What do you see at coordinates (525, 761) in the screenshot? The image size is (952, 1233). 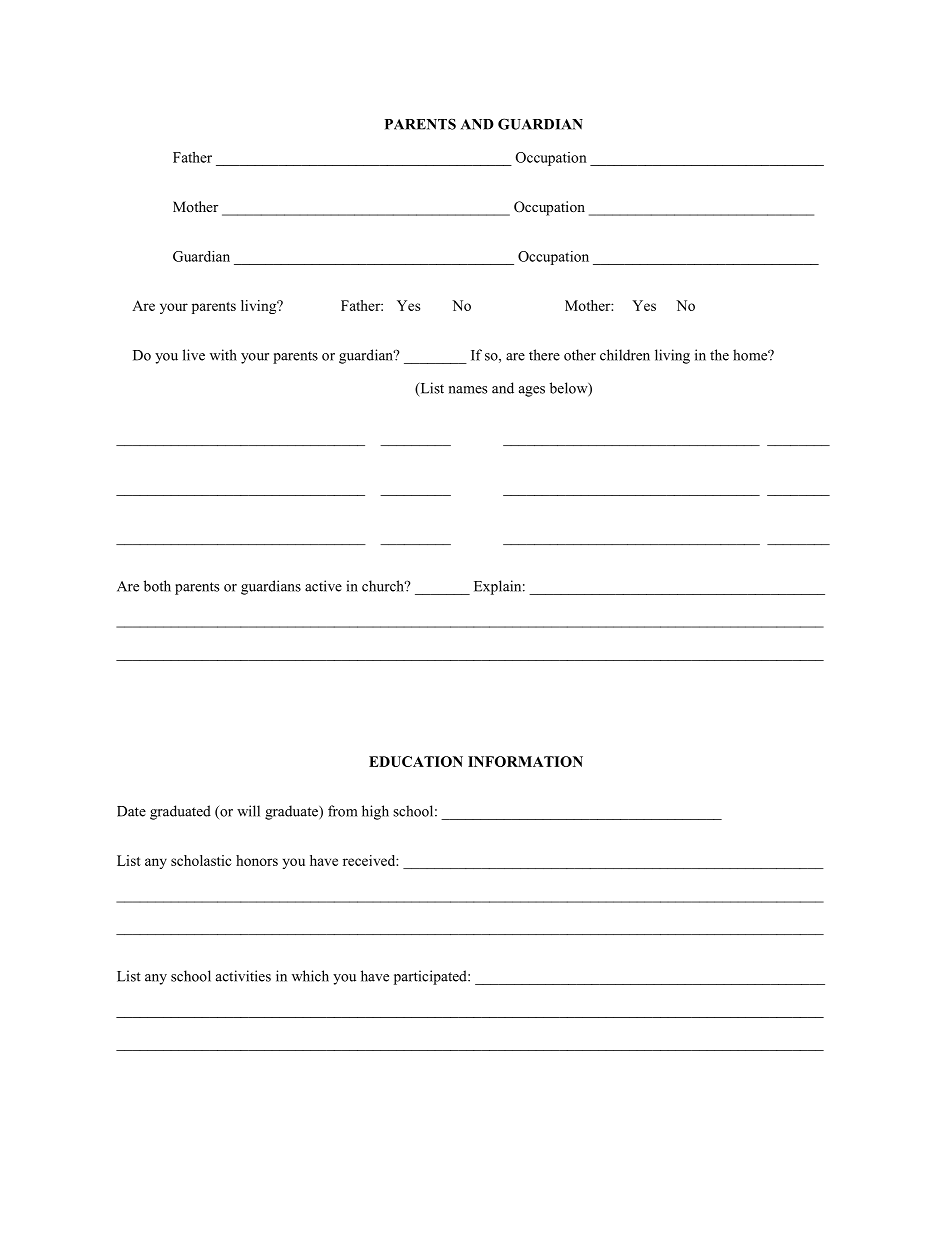 I see `INFORMATION` at bounding box center [525, 761].
